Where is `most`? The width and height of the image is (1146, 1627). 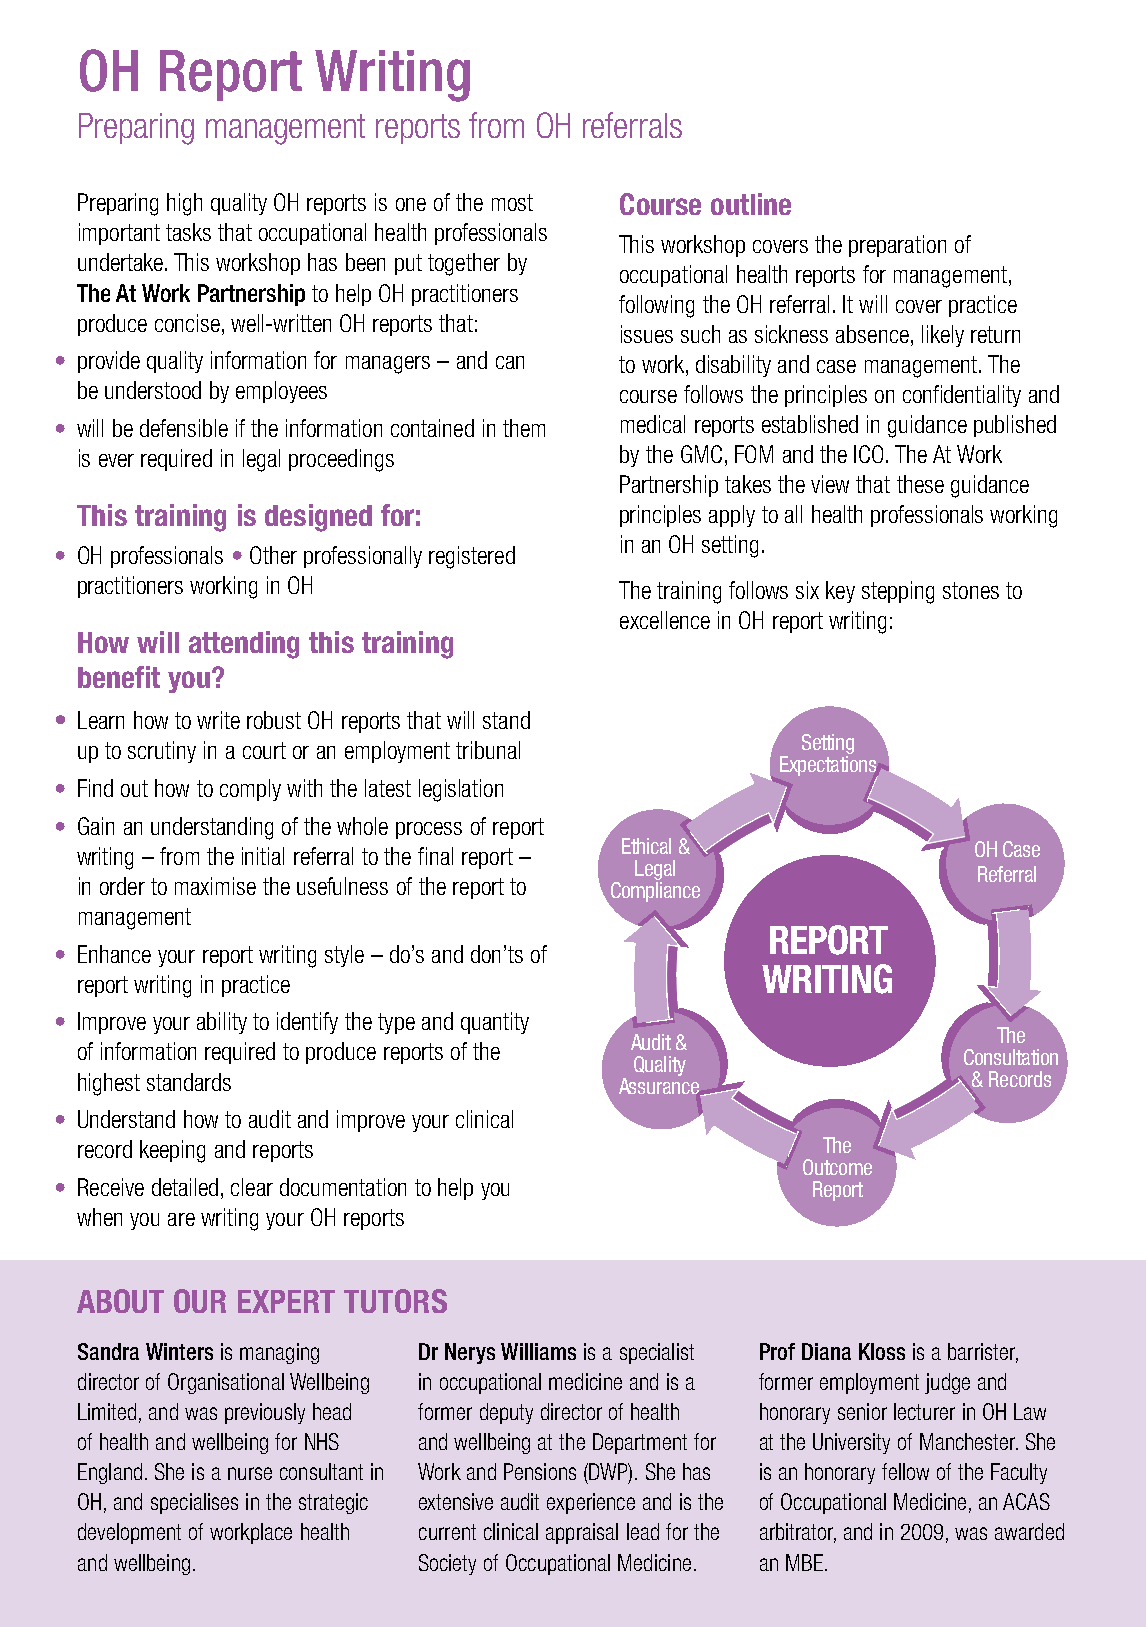
most is located at coordinates (512, 202).
